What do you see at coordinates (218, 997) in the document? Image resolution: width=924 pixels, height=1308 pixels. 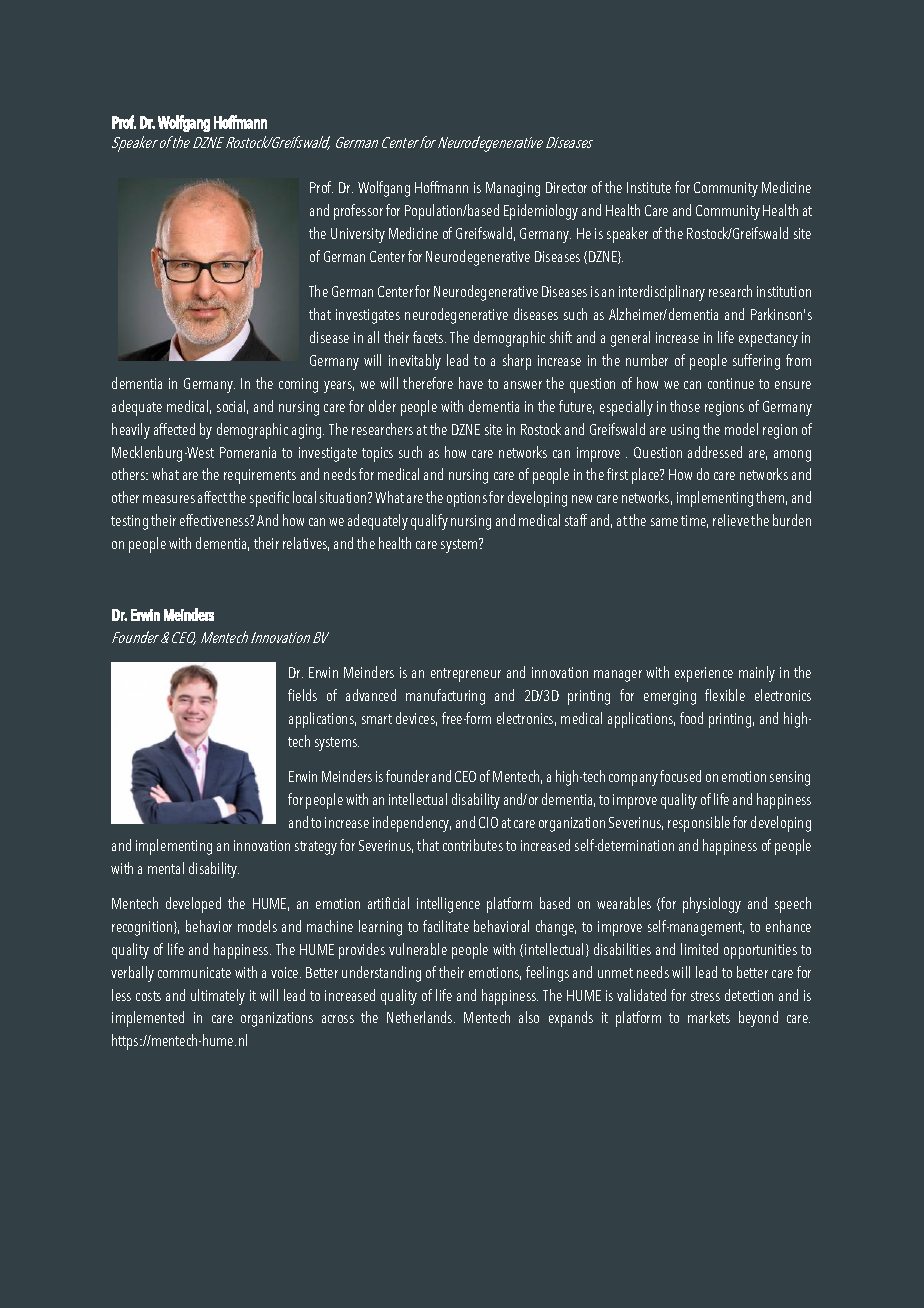 I see `ultimately` at bounding box center [218, 997].
